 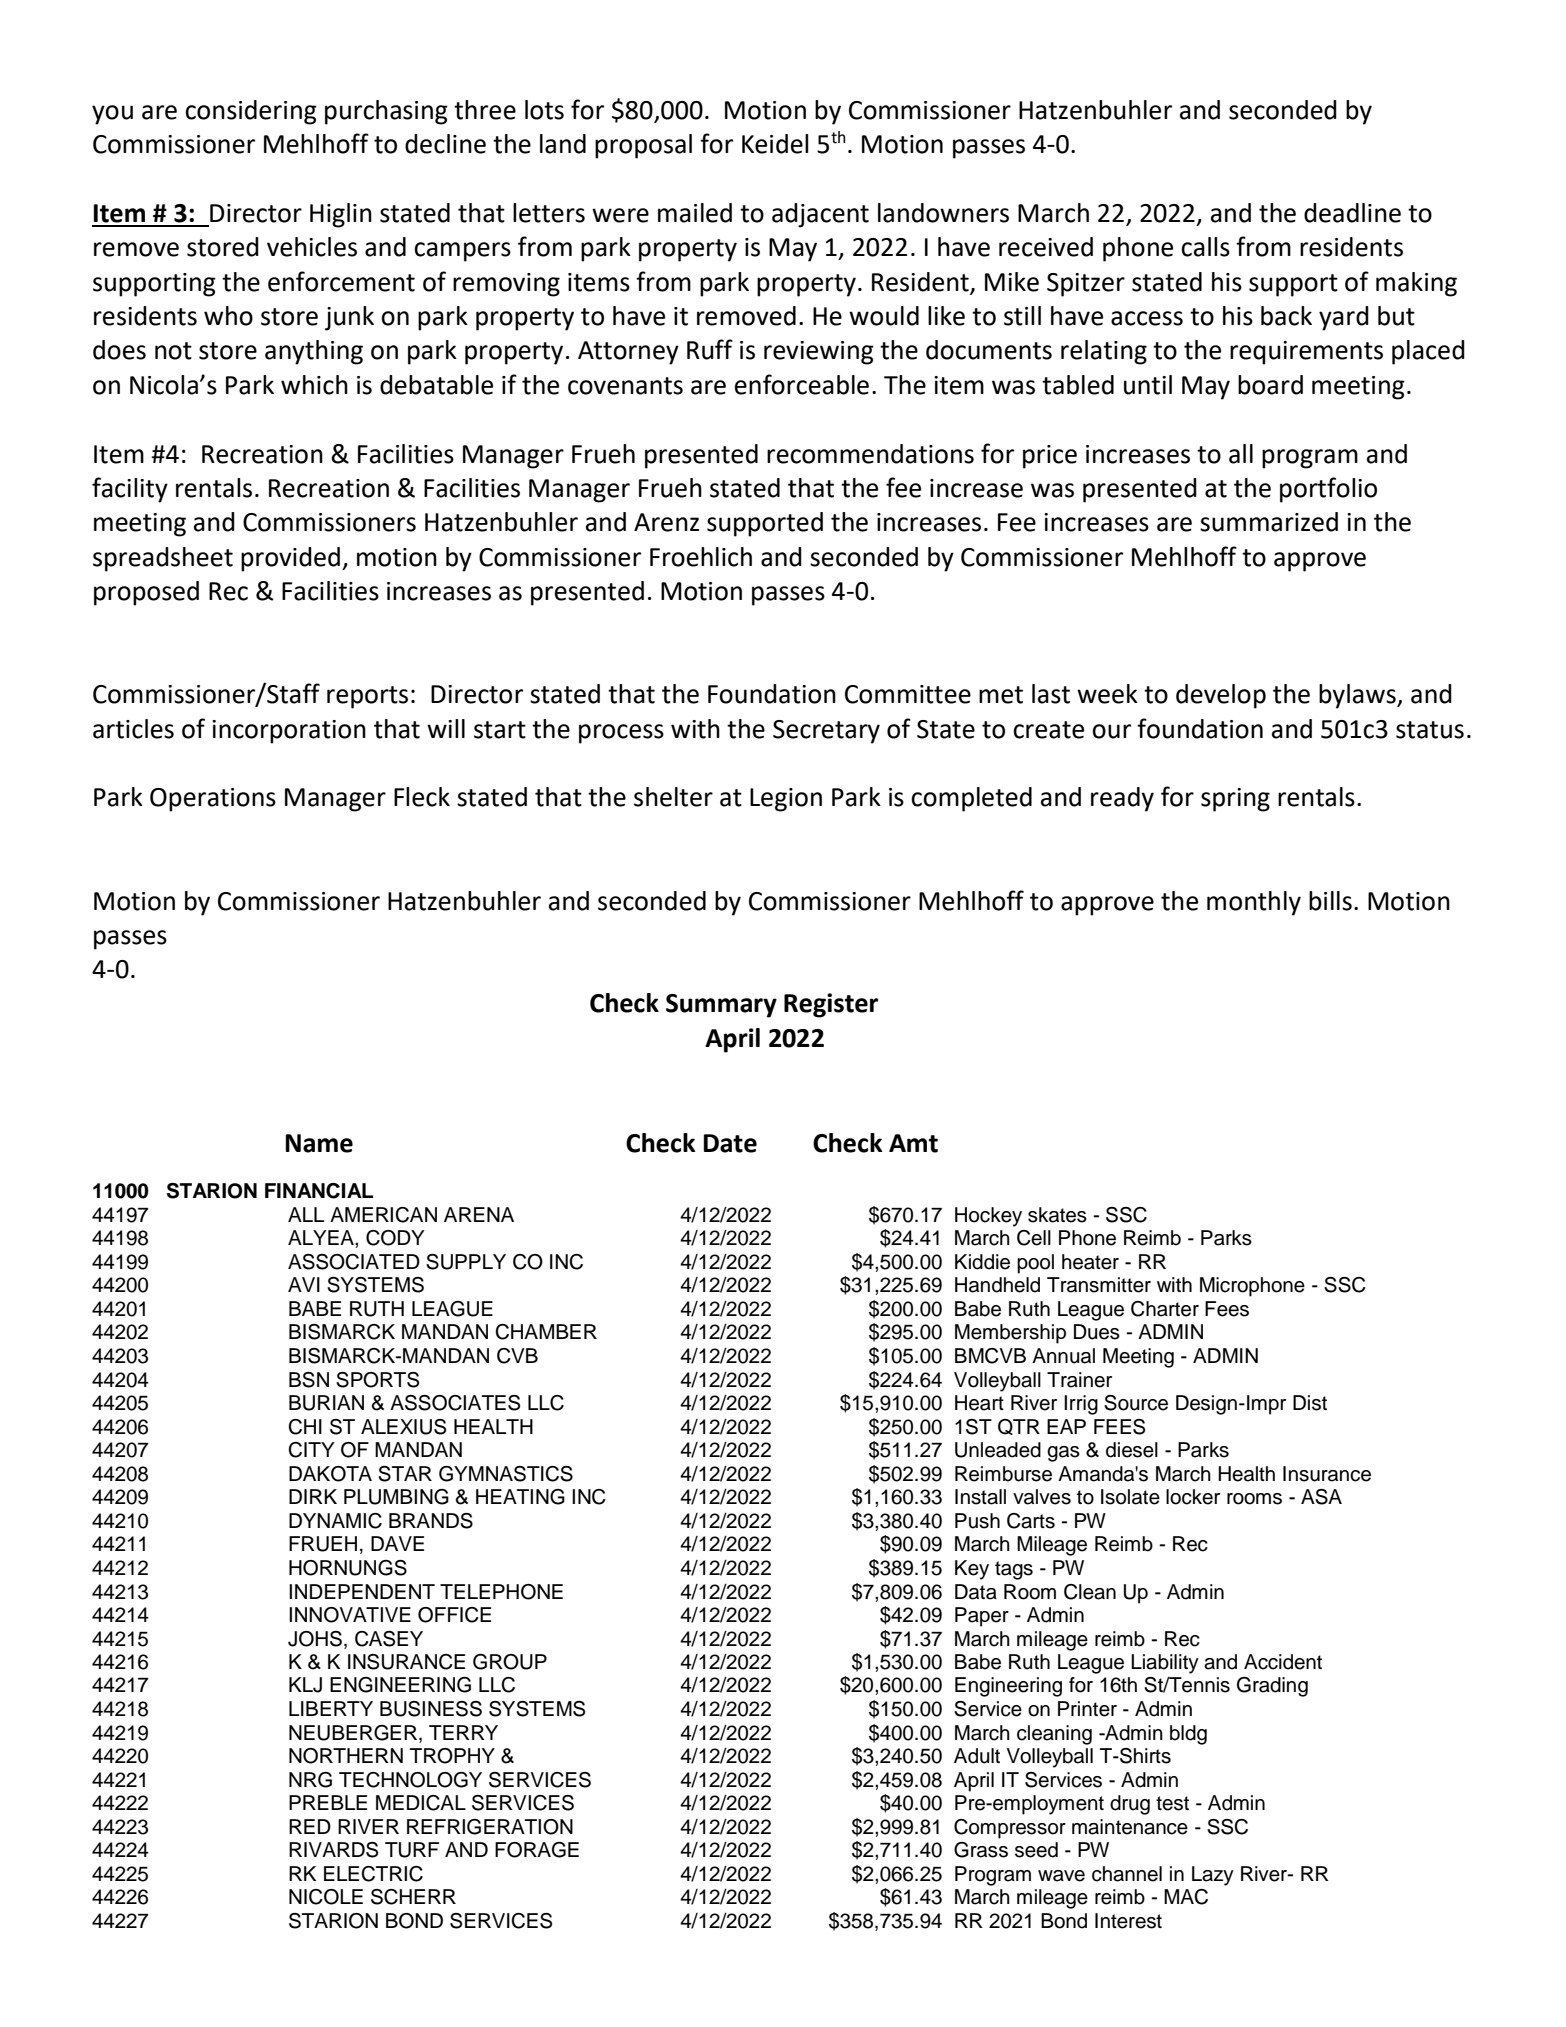 What do you see at coordinates (251, 112) in the document?
I see `considering` at bounding box center [251, 112].
